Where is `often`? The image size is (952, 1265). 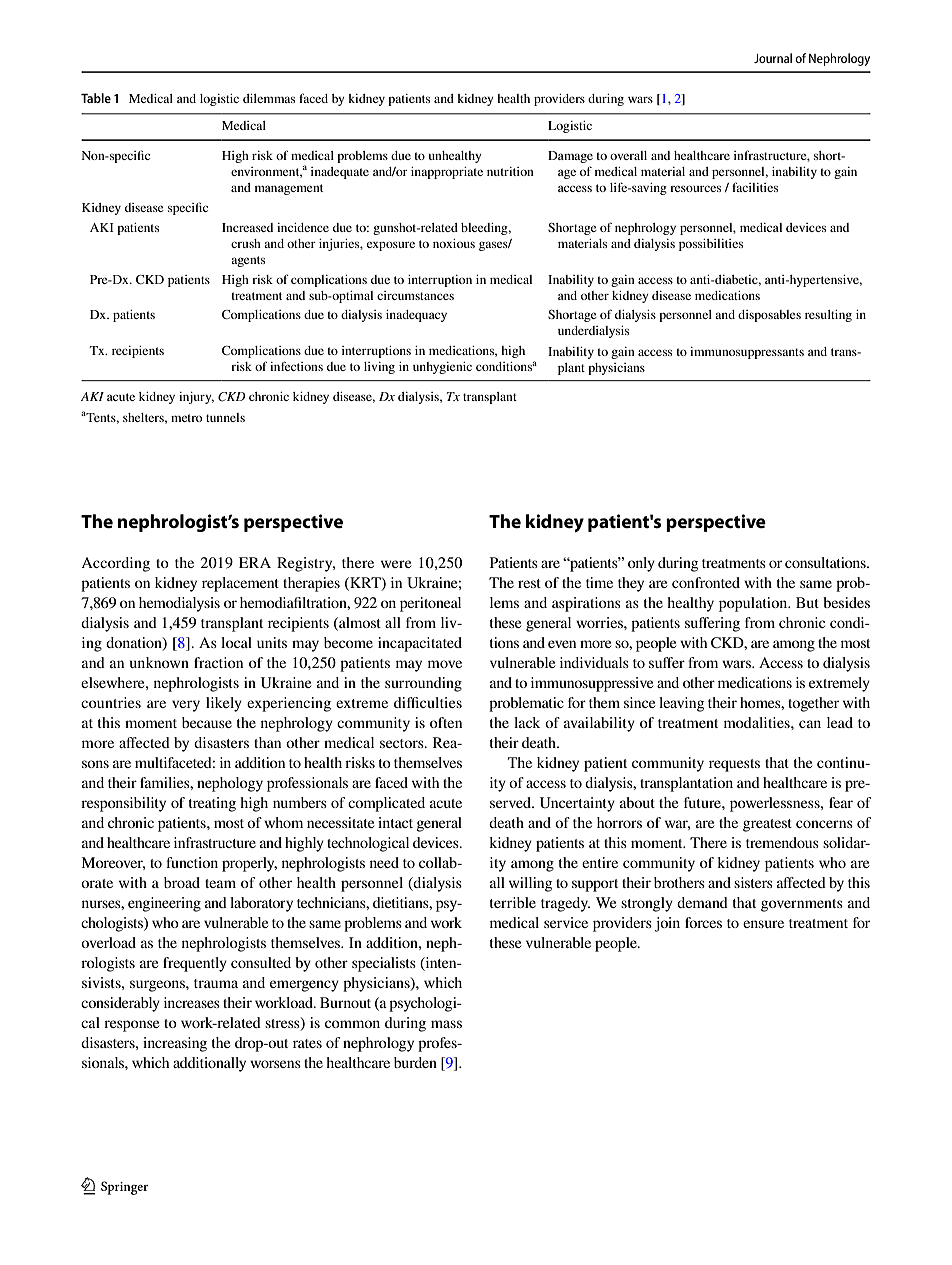
often is located at coordinates (446, 722).
